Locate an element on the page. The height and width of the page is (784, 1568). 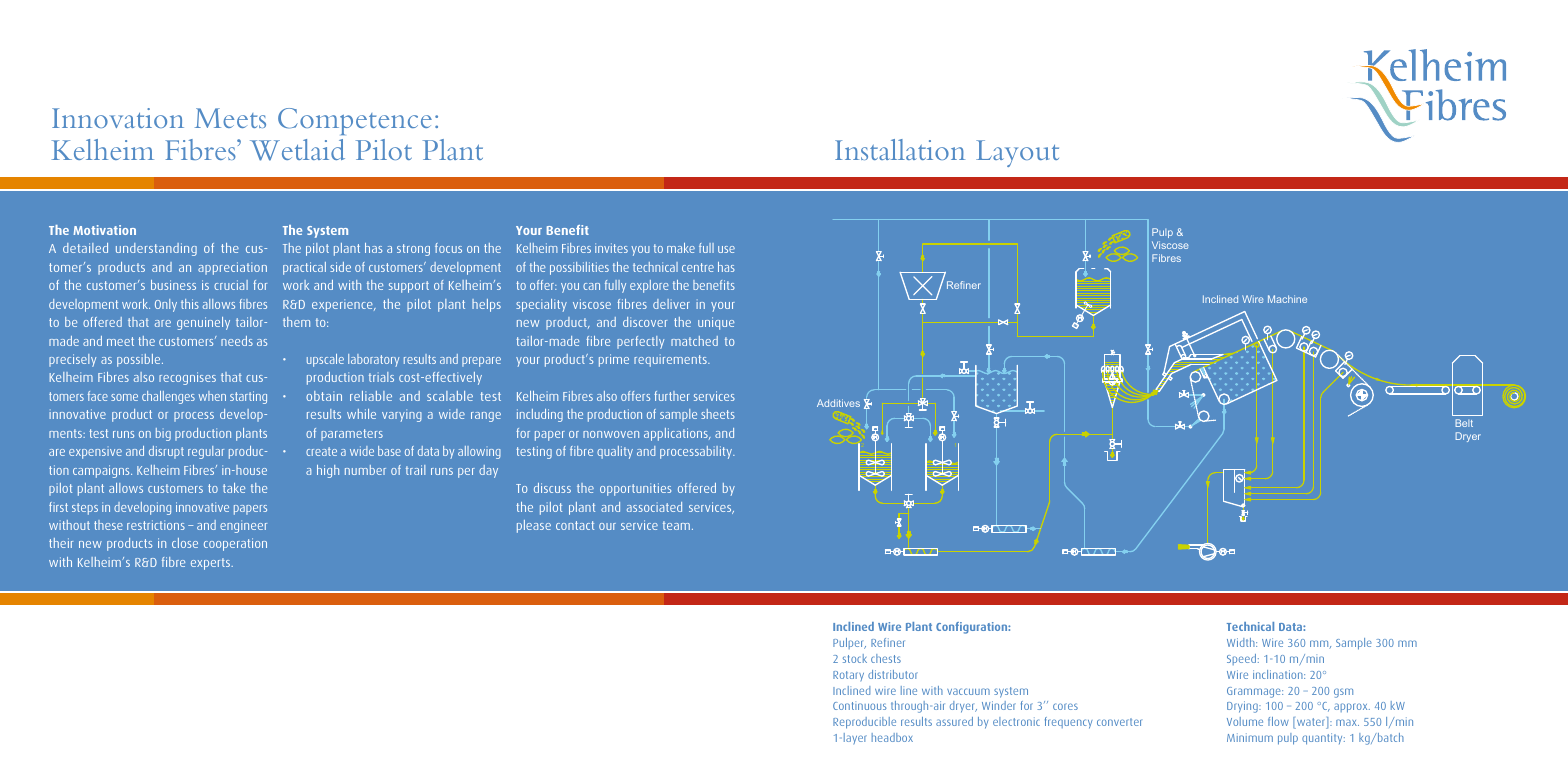
Competence is located at coordinates (355, 121).
